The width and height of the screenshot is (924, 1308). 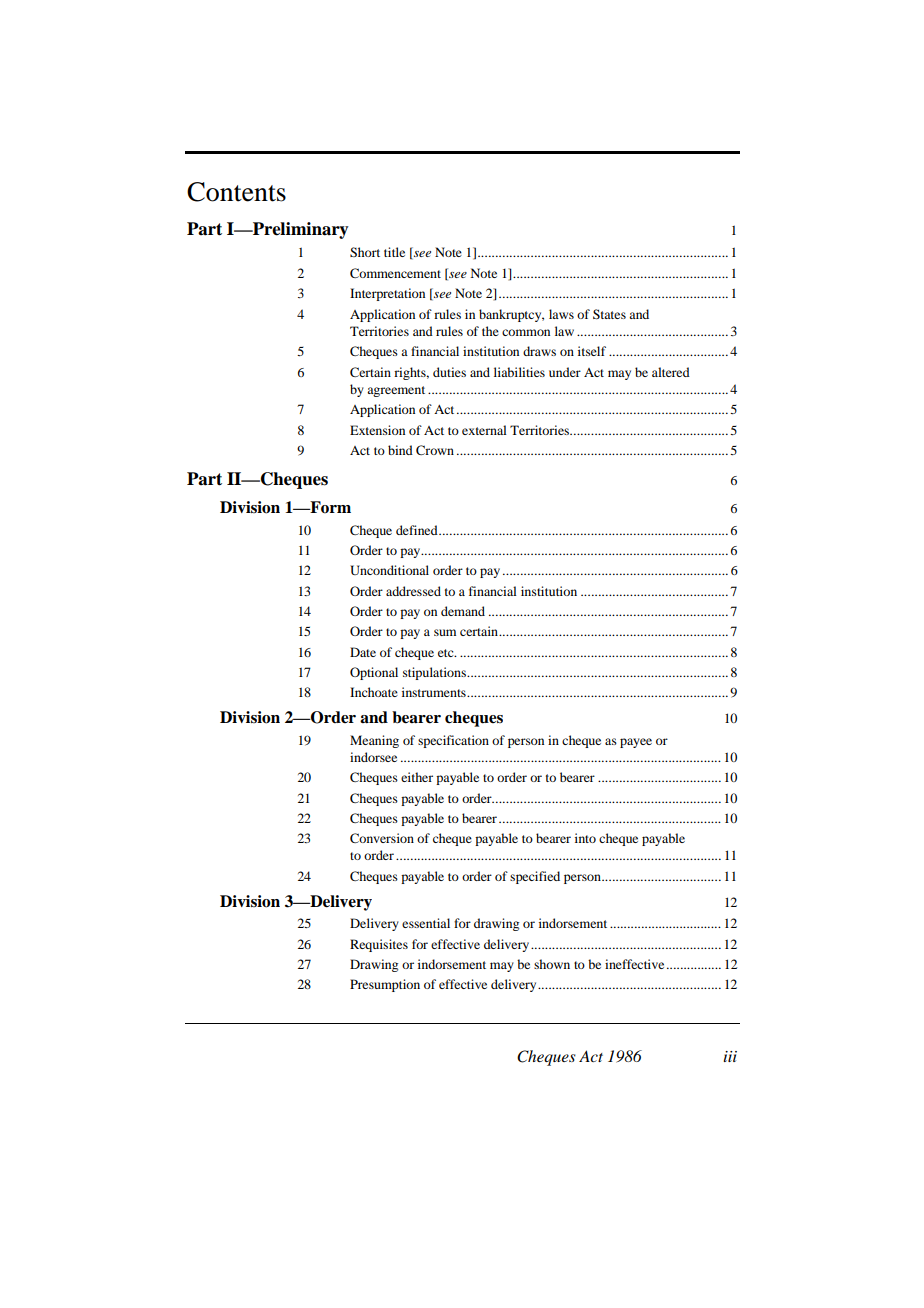 I want to click on title, so click(x=394, y=252).
